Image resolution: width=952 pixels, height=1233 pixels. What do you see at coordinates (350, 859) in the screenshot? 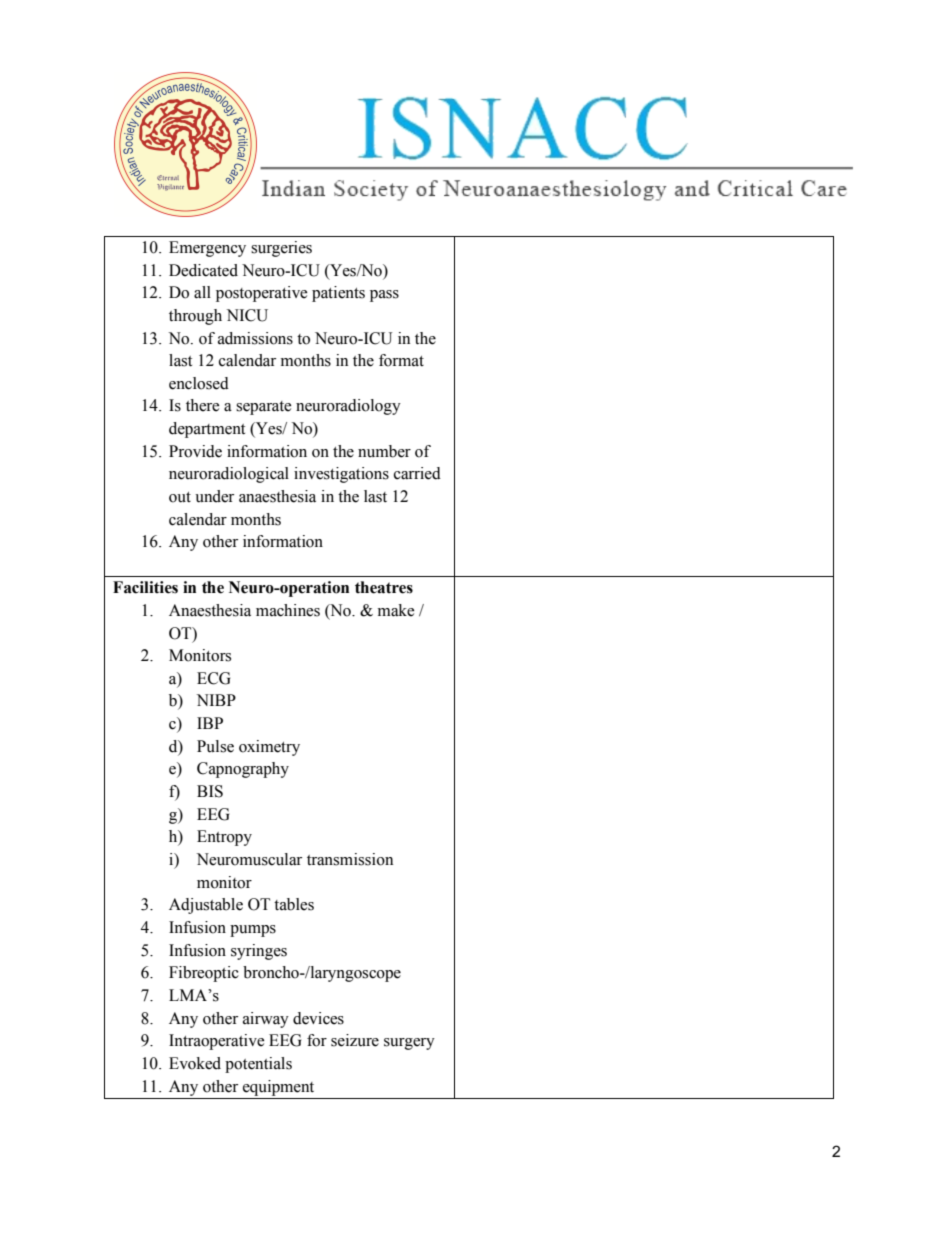
I see `transmission` at bounding box center [350, 859].
